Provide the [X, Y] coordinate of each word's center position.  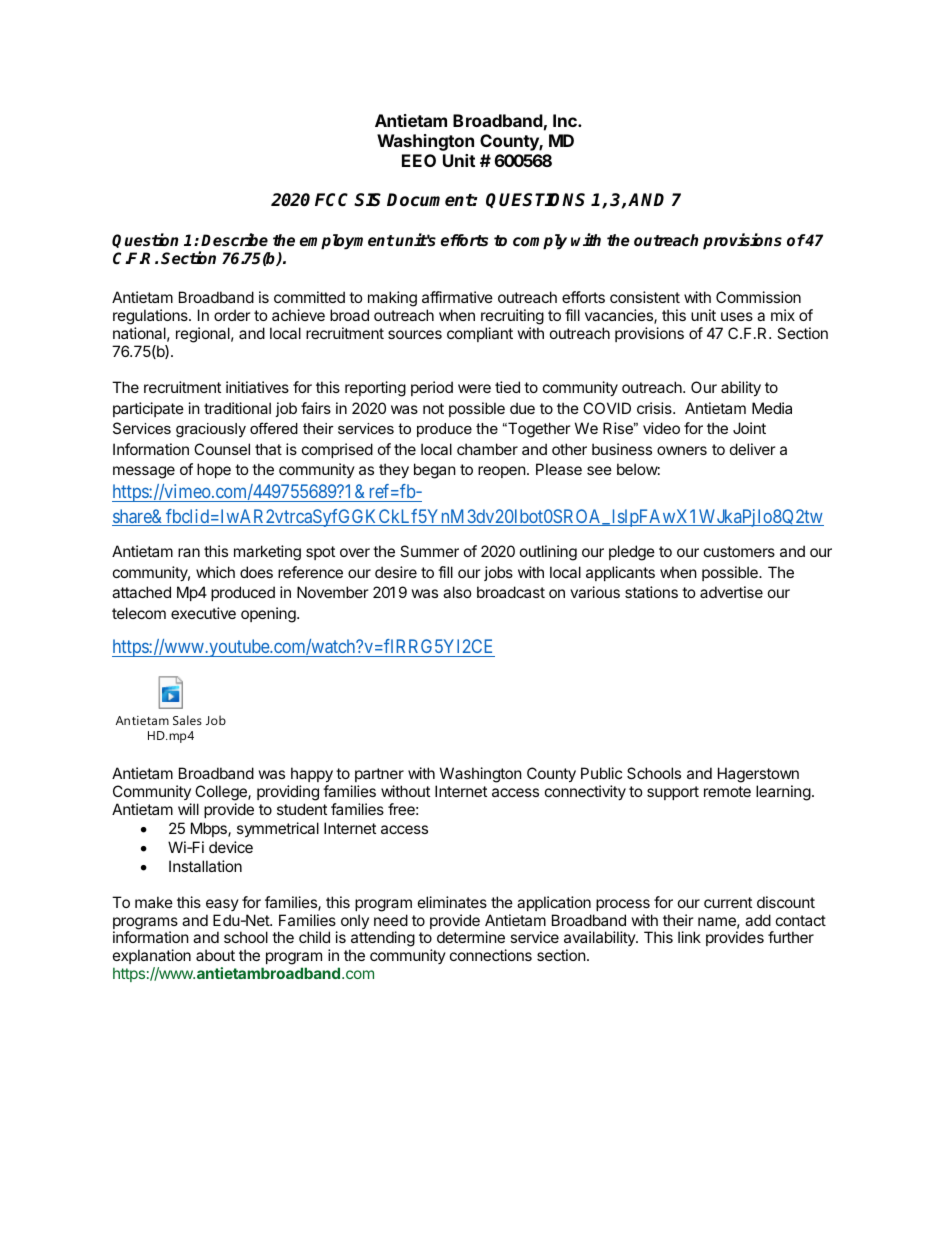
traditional [237, 408]
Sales [187, 720]
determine [471, 937]
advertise [731, 592]
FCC [331, 200]
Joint [749, 428]
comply [540, 242]
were [474, 388]
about [215, 955]
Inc [566, 120]
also [457, 592]
